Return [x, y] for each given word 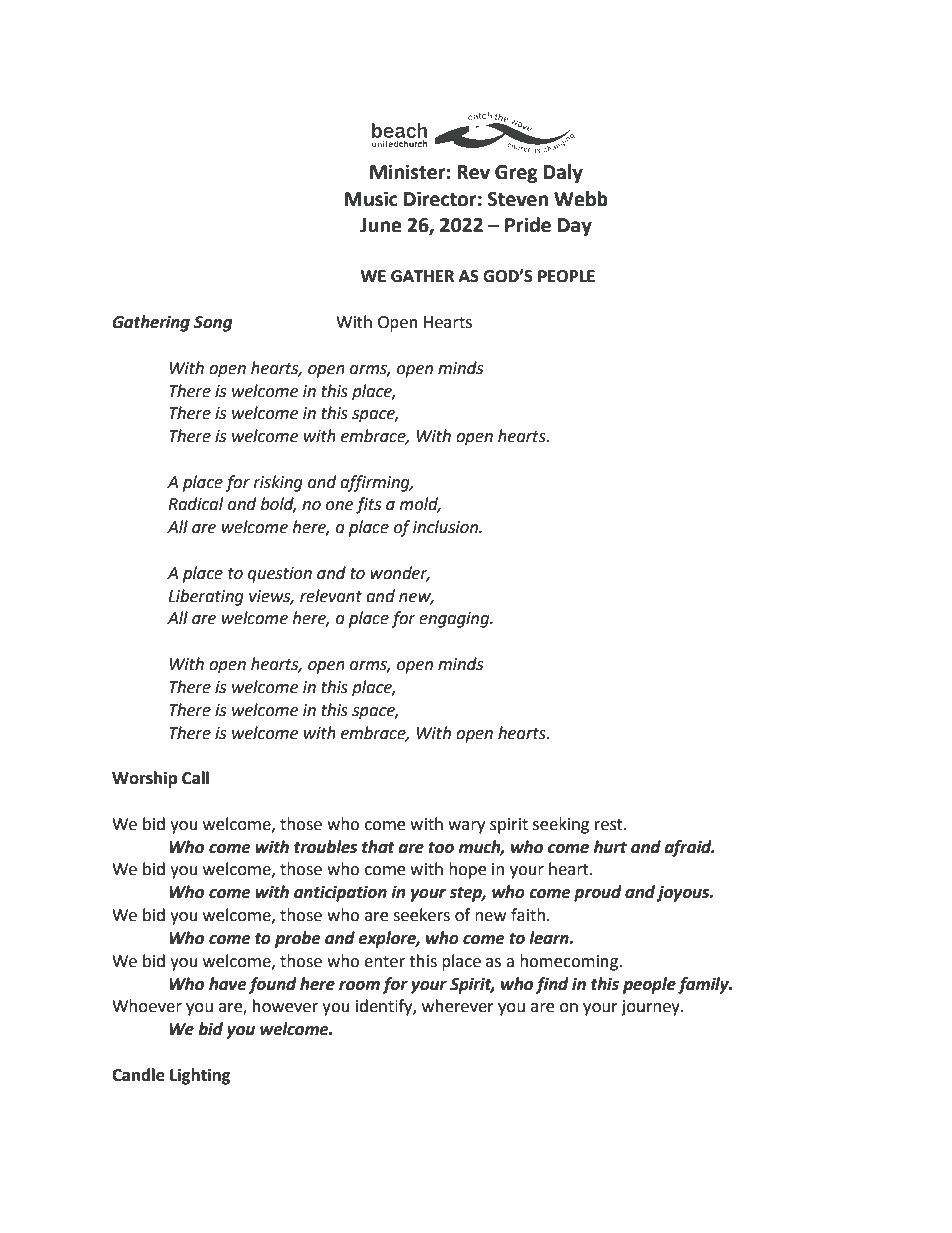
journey [651, 1008]
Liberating [206, 597]
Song [213, 324]
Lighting [200, 1076]
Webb [581, 199]
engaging [455, 620]
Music [371, 199]
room [359, 986]
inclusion [447, 527]
